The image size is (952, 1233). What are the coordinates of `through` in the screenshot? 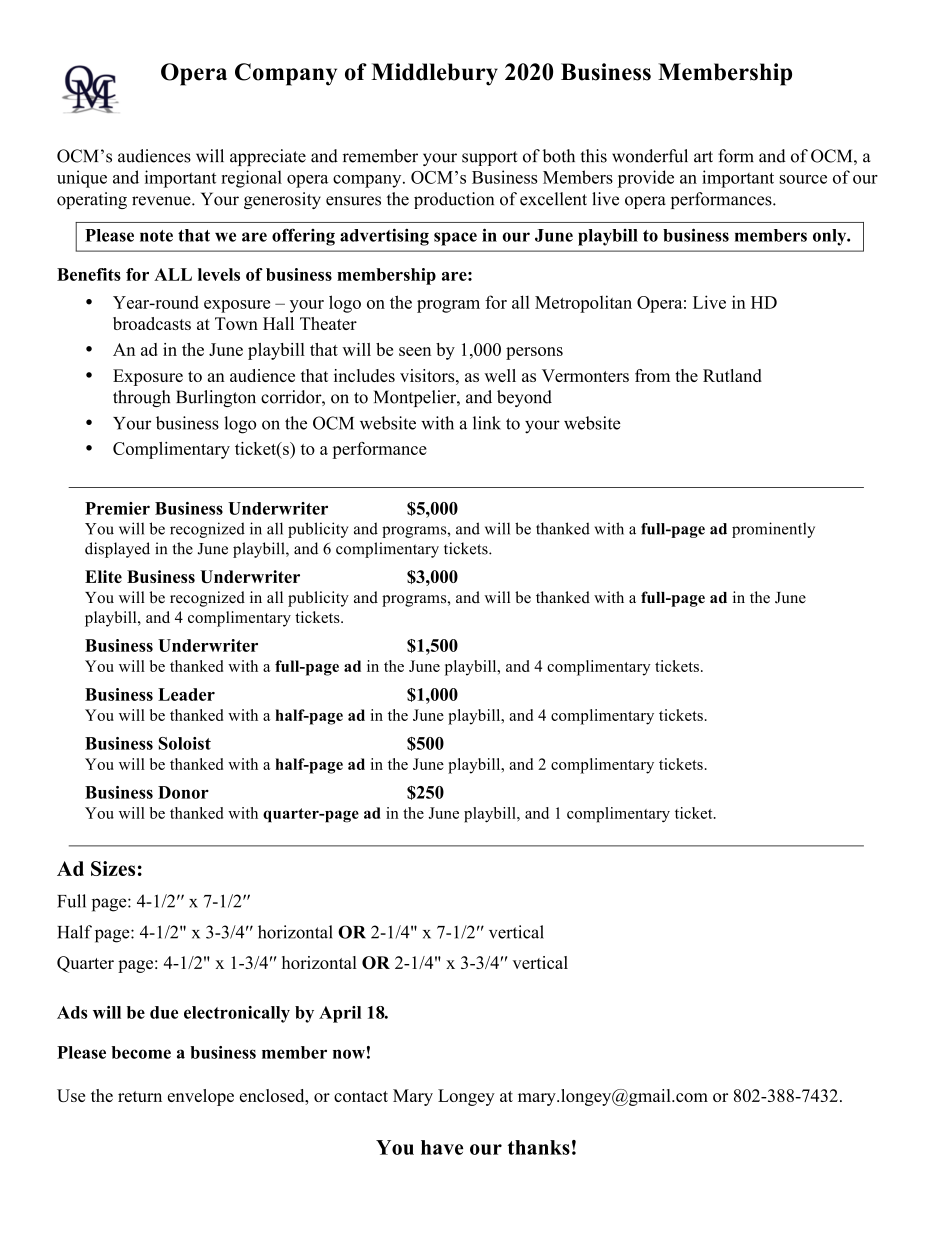 It's located at (141, 398).
